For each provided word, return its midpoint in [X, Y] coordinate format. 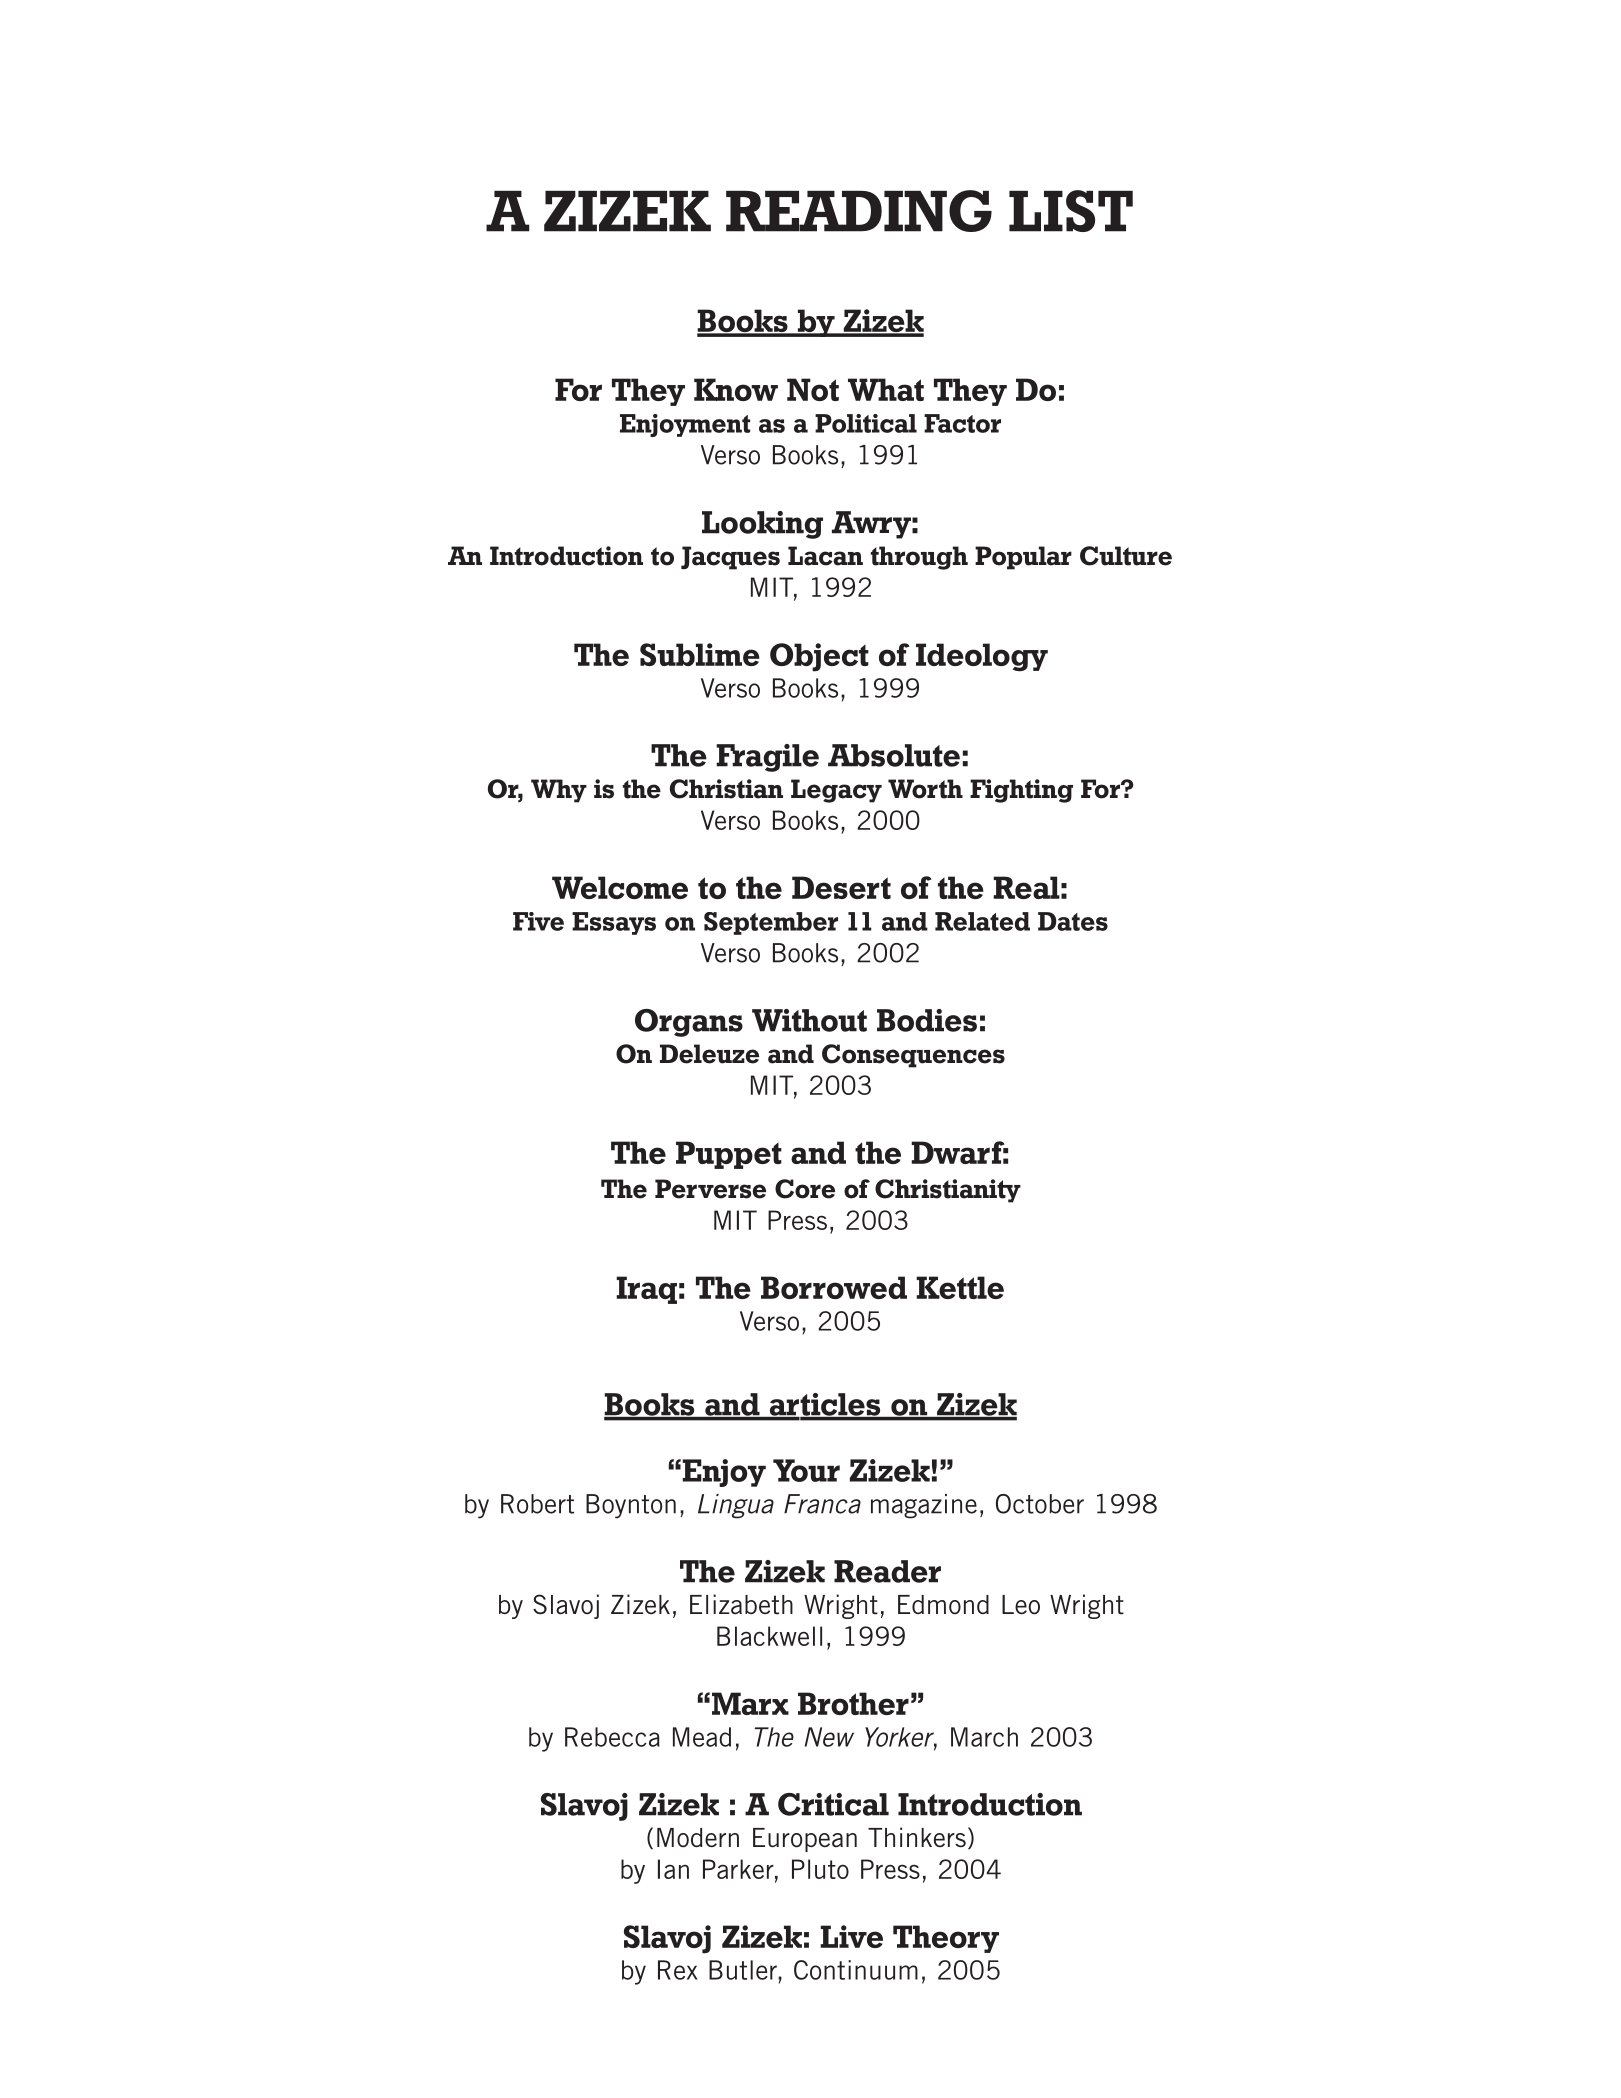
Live [851, 1936]
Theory [946, 1939]
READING [859, 211]
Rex [678, 1970]
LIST [1071, 211]
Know [736, 389]
